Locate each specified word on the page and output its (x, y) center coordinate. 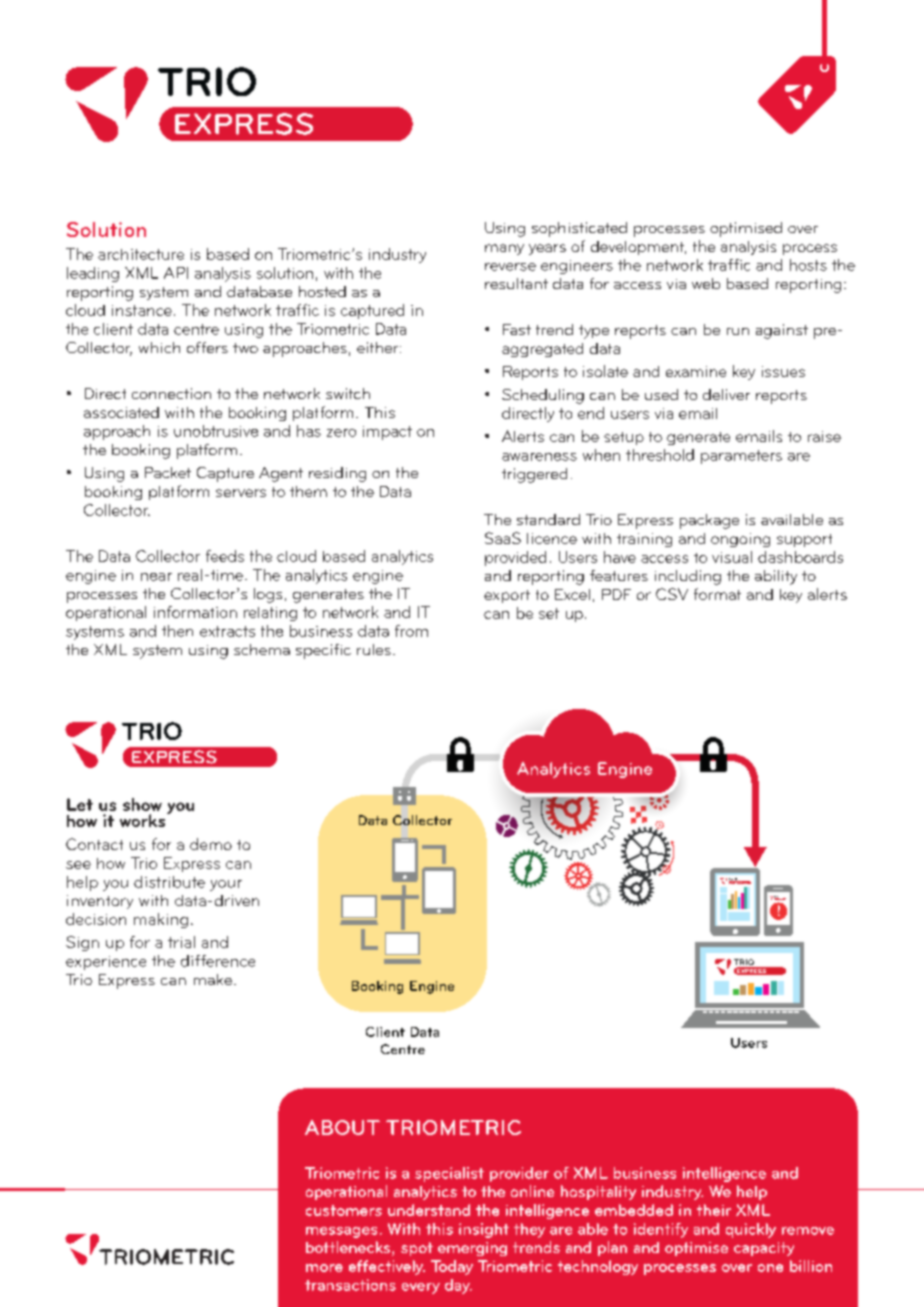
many (504, 249)
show (142, 804)
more (324, 1268)
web (706, 283)
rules (374, 649)
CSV (672, 594)
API (176, 273)
